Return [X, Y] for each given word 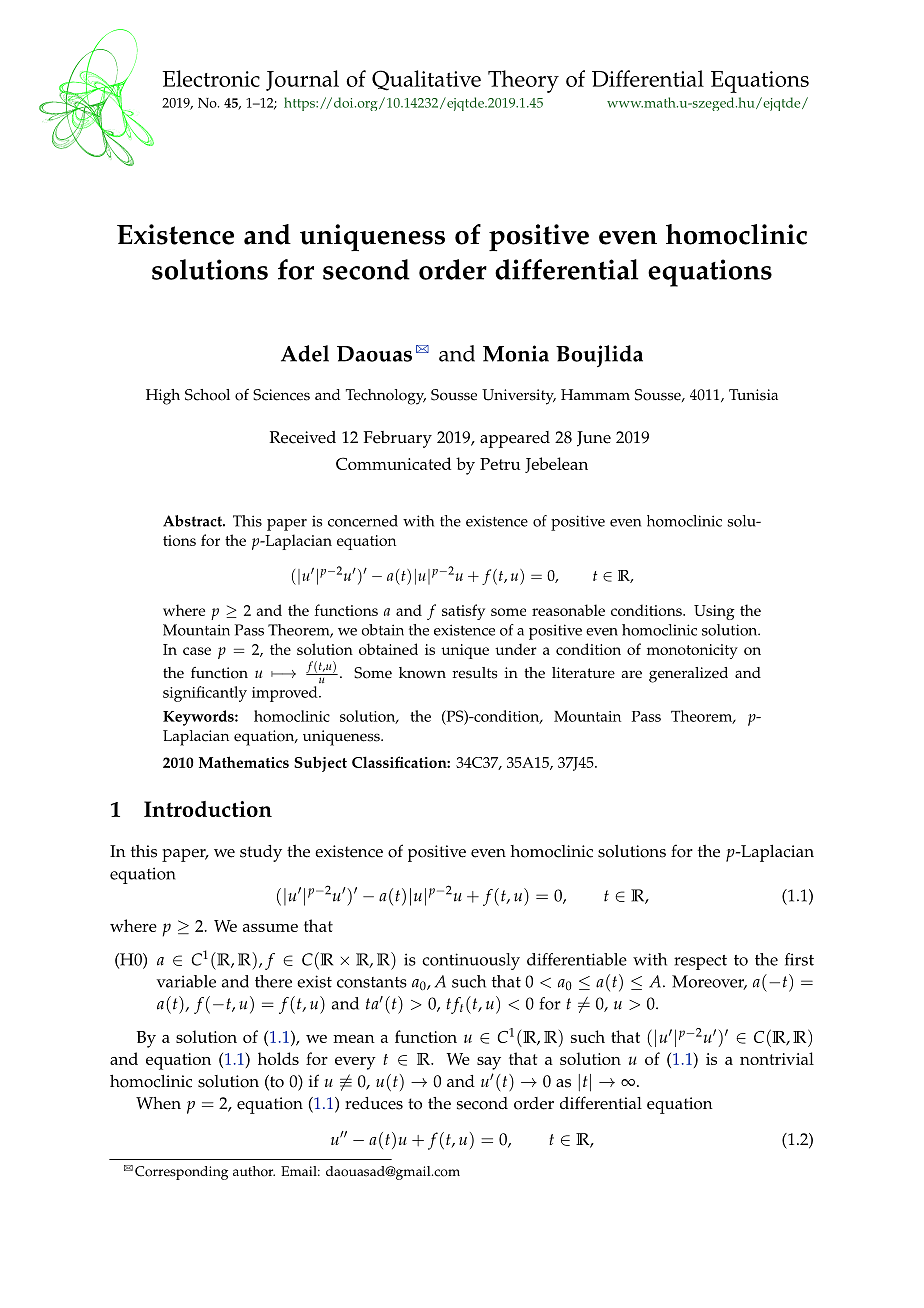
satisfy [463, 612]
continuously [471, 961]
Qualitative [426, 80]
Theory [523, 81]
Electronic [211, 78]
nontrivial [777, 1058]
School [207, 395]
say [489, 1063]
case [197, 651]
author [254, 1171]
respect [700, 962]
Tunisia [753, 395]
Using [714, 612]
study [261, 853]
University [519, 397]
